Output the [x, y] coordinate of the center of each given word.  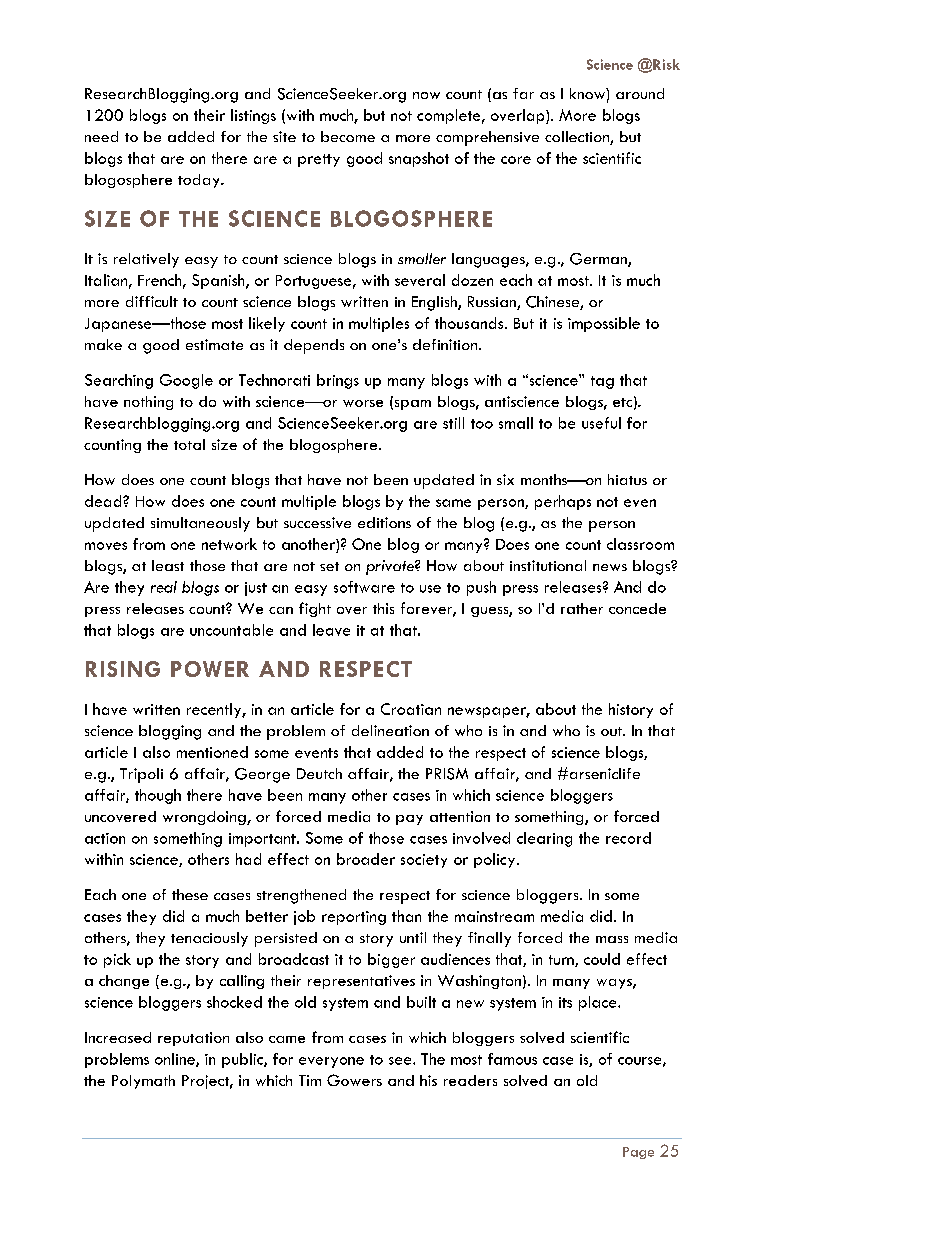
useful [601, 423]
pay [409, 820]
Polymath [143, 1082]
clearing [544, 839]
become [348, 136]
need [101, 136]
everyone [331, 1062]
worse [363, 403]
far [523, 93]
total [189, 444]
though [158, 796]
